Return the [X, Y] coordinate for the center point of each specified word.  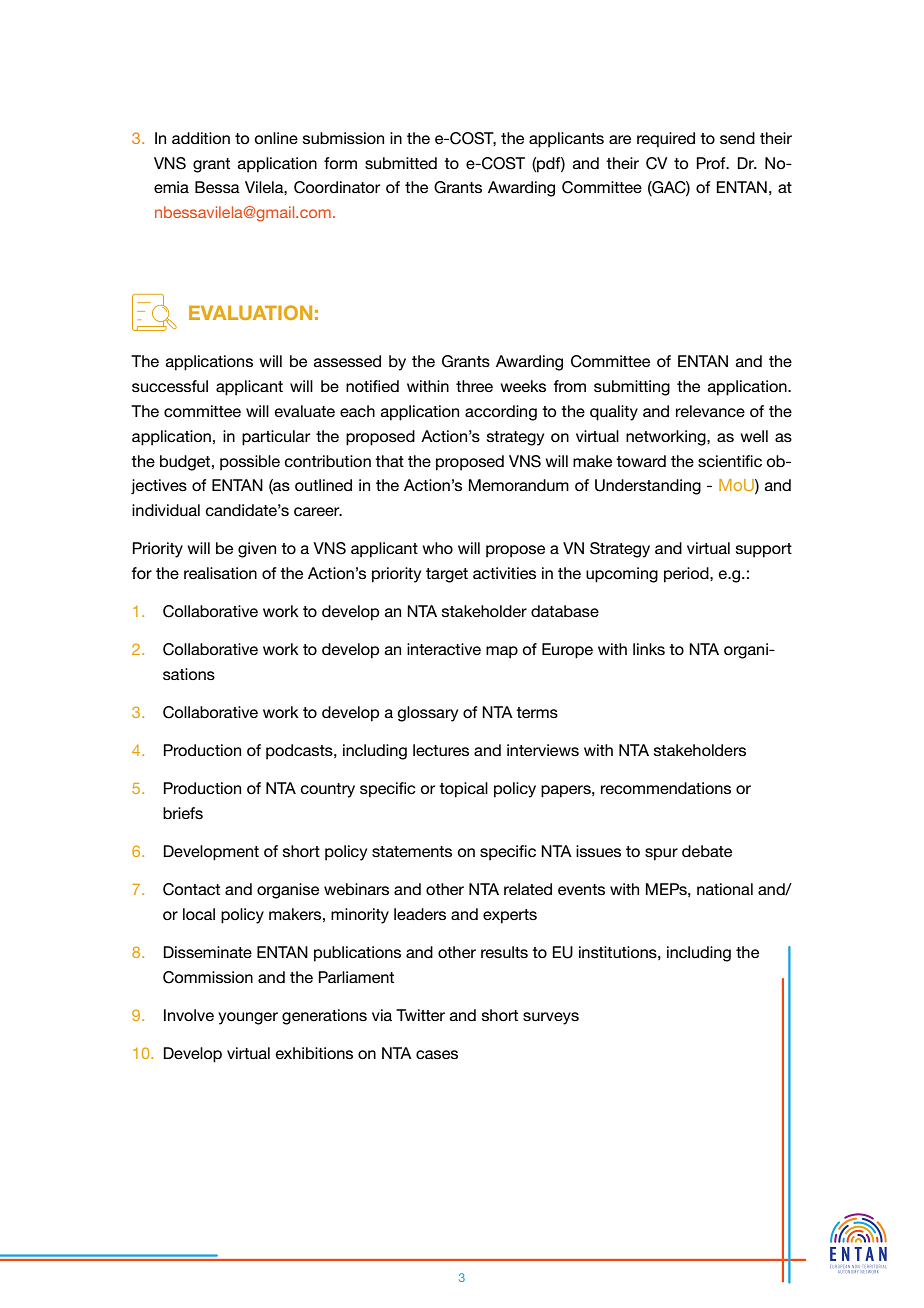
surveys [551, 1018]
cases [437, 1054]
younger [248, 1018]
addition [201, 138]
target [447, 575]
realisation [220, 573]
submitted [401, 163]
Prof [712, 163]
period [687, 575]
